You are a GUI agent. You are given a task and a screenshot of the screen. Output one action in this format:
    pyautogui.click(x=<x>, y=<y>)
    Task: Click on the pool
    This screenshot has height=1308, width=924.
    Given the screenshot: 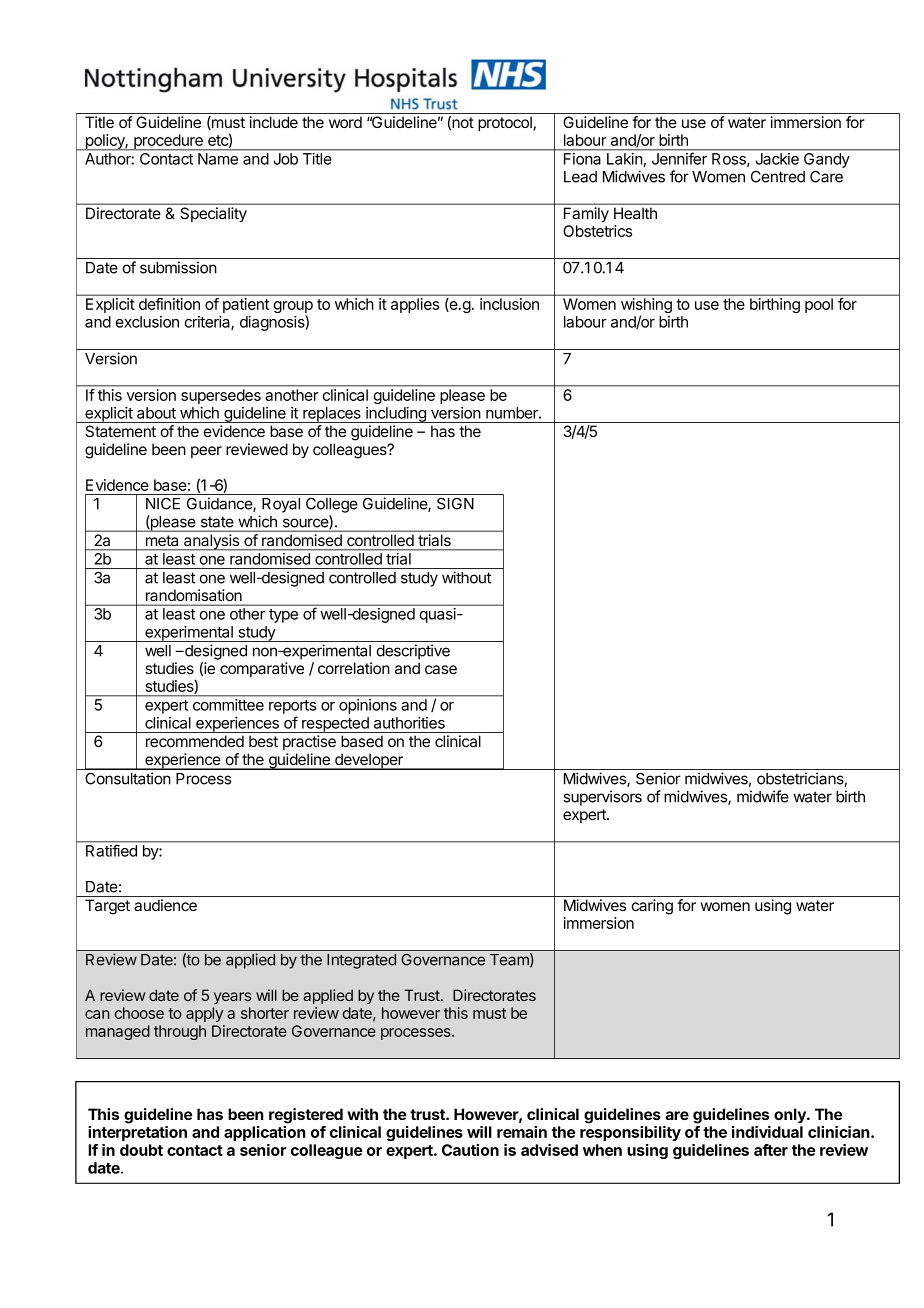 What is the action you would take?
    pyautogui.click(x=819, y=305)
